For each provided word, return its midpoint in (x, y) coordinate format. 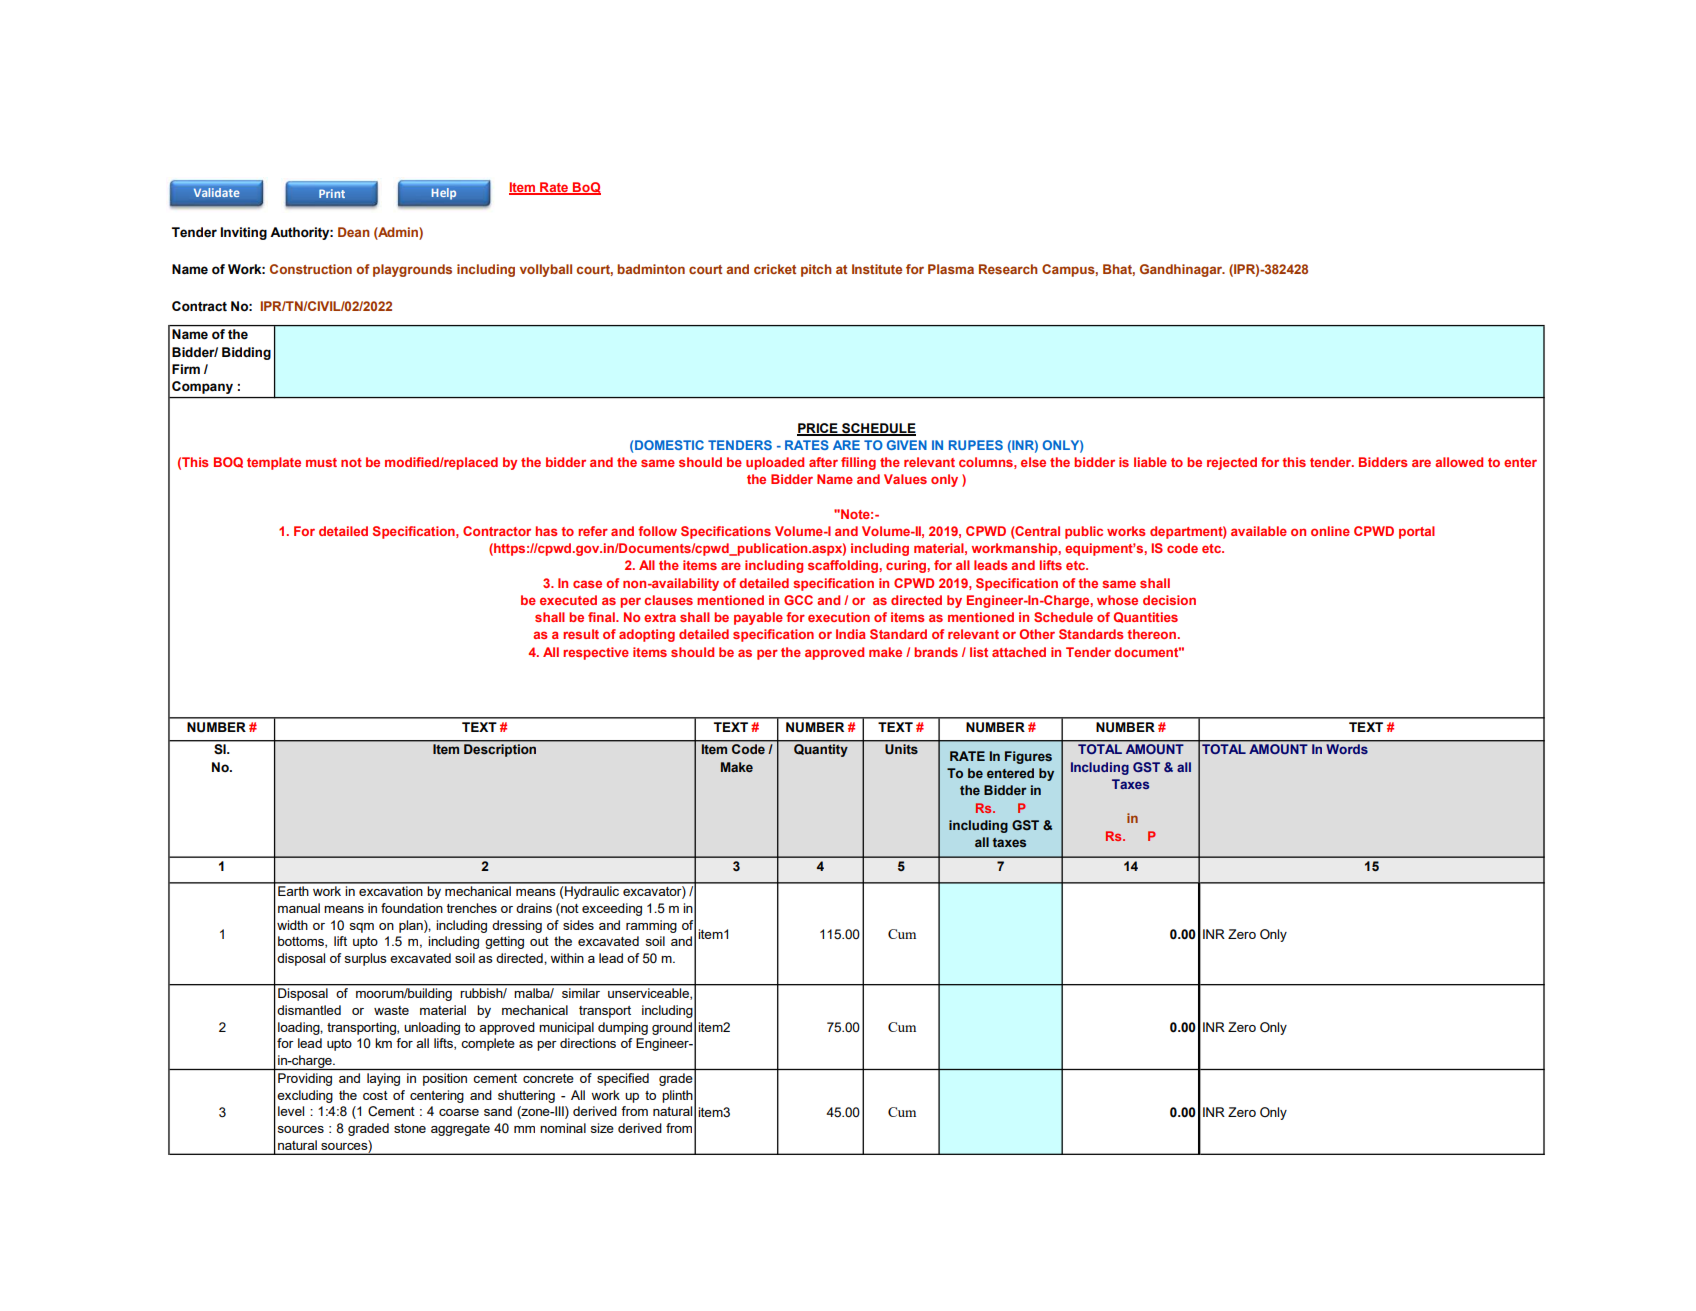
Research (1008, 269)
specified (623, 1079)
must (321, 462)
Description (500, 750)
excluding (305, 1096)
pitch (816, 270)
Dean (353, 232)
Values (905, 479)
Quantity (820, 750)
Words (1347, 749)
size (602, 1128)
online (1330, 531)
